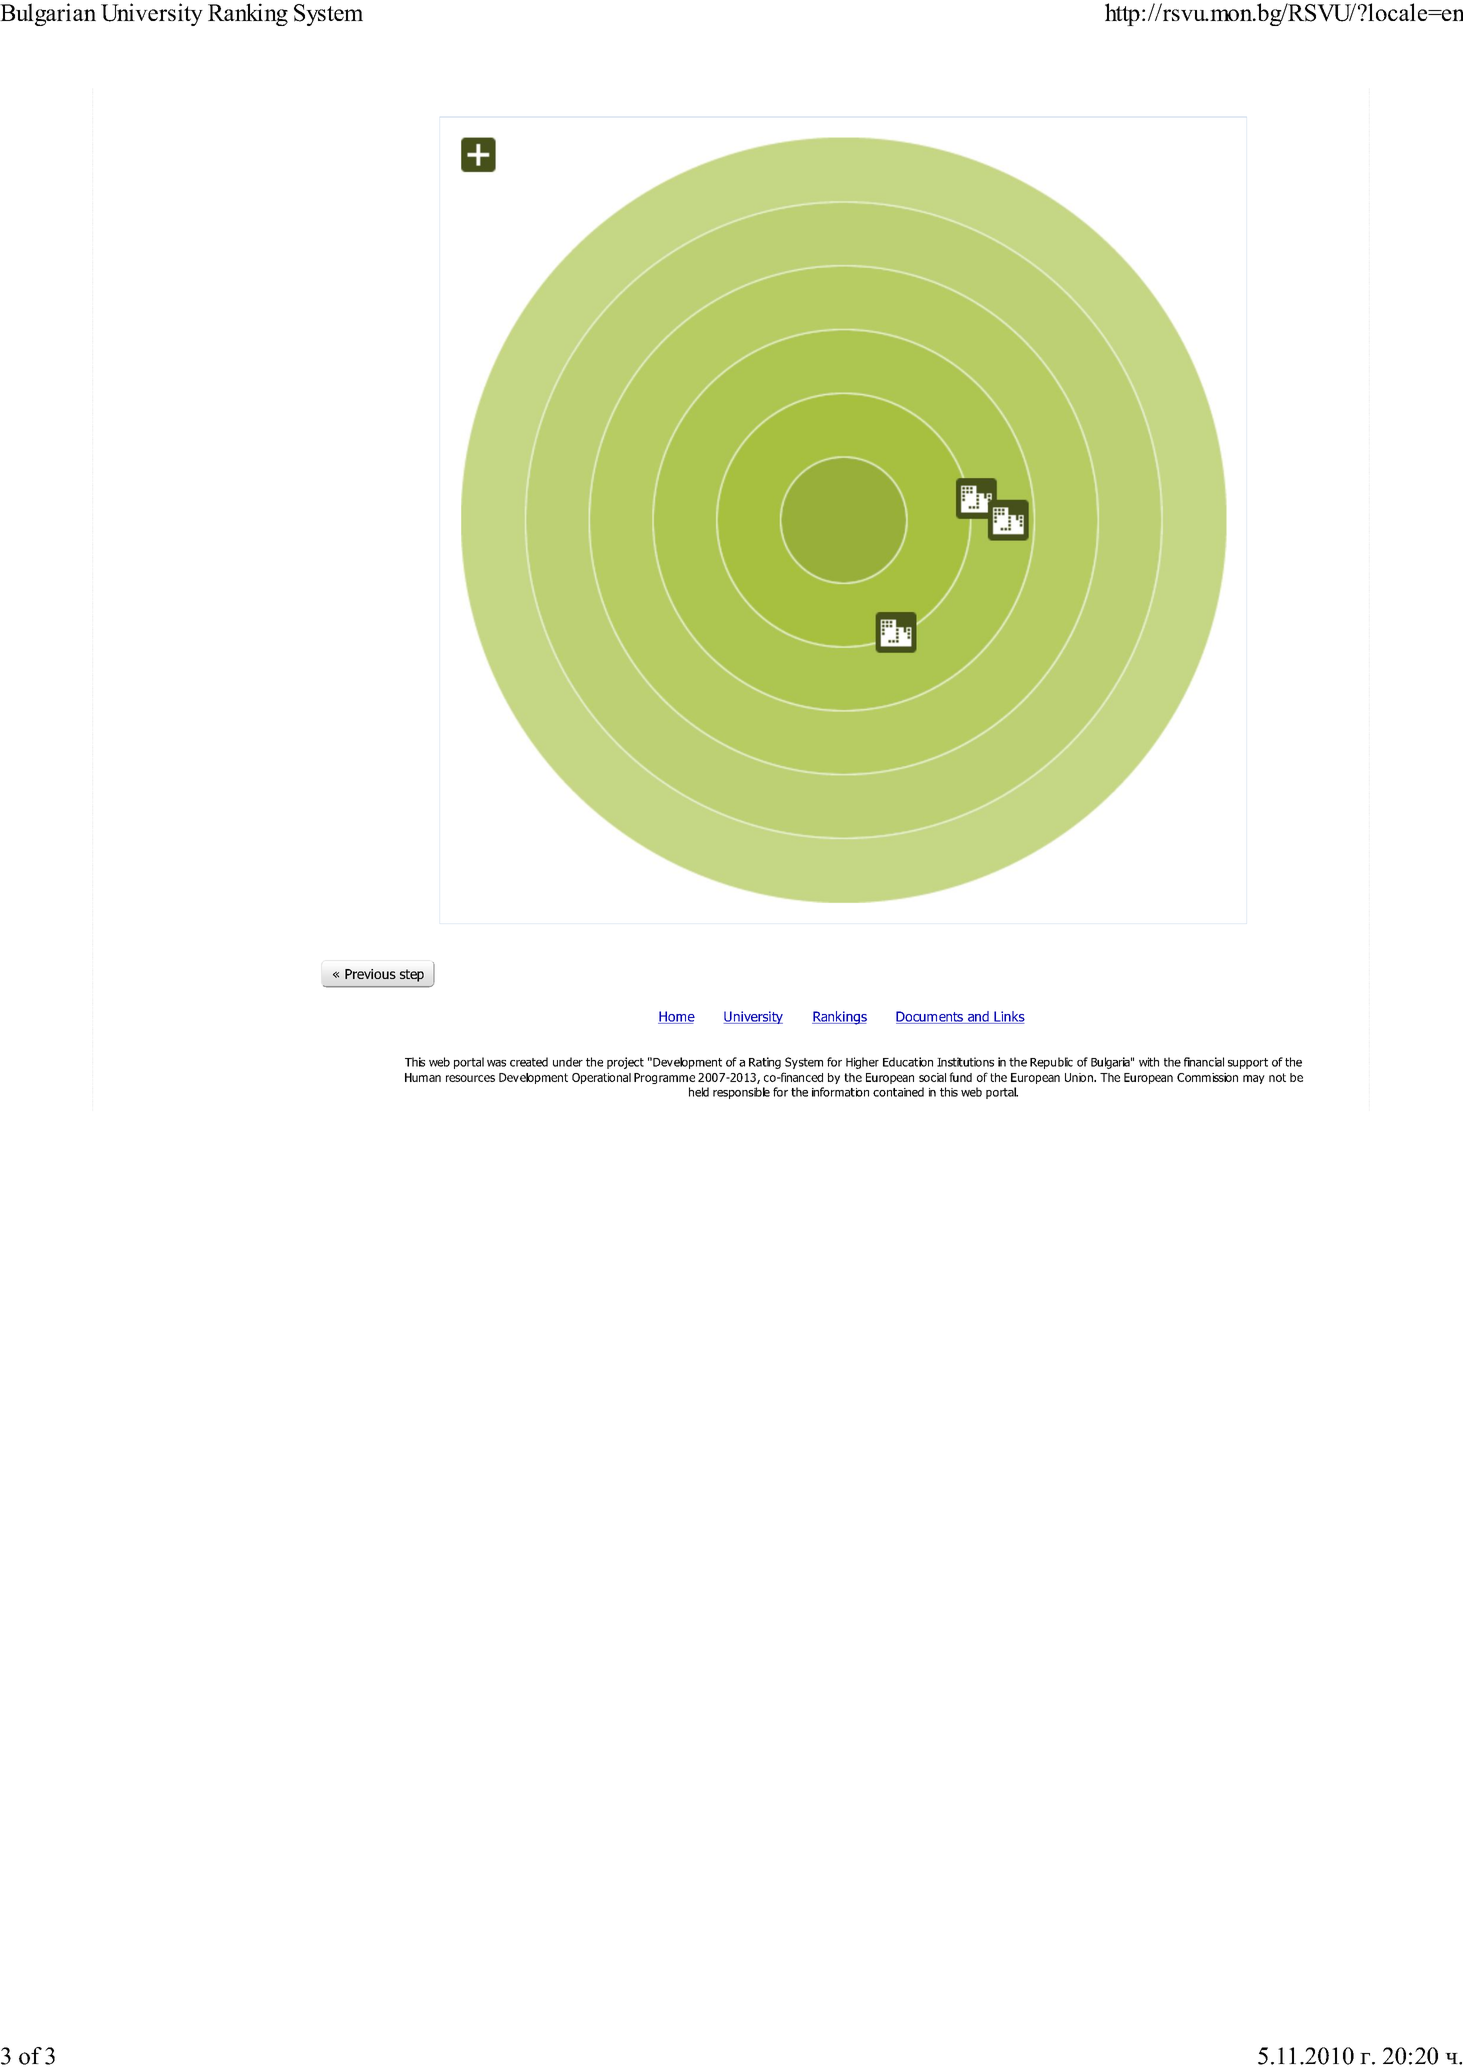 This screenshot has height=2070, width=1463. Describe the element at coordinates (412, 975) in the screenshot. I see `step` at that location.
